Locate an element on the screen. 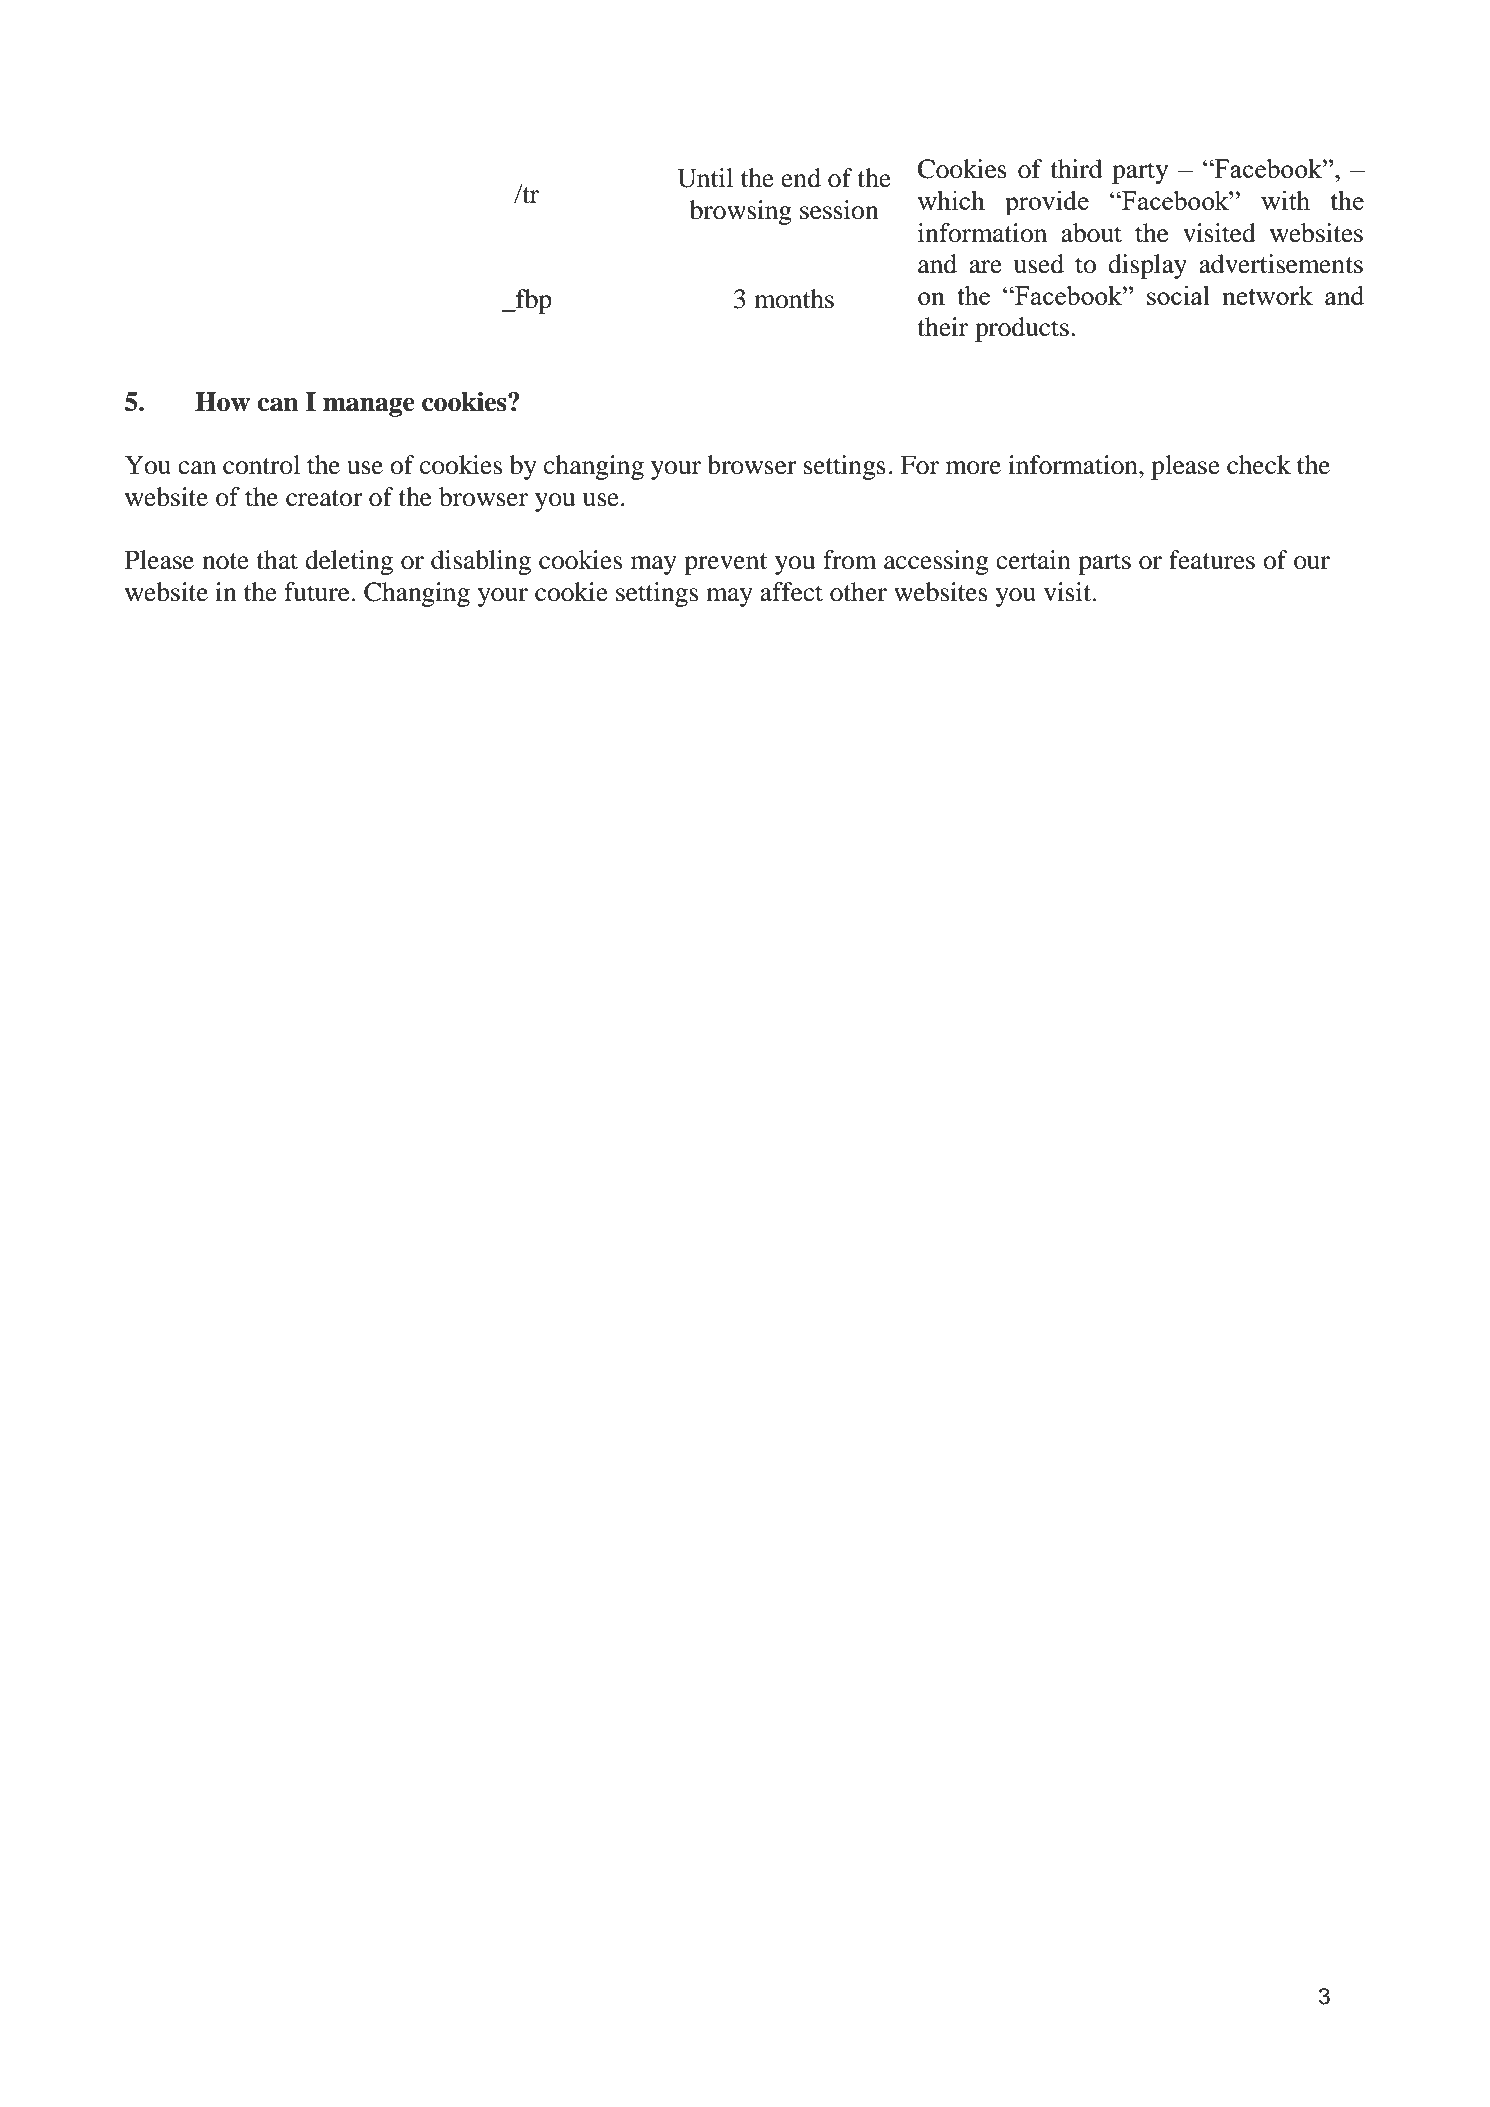  end is located at coordinates (801, 178).
